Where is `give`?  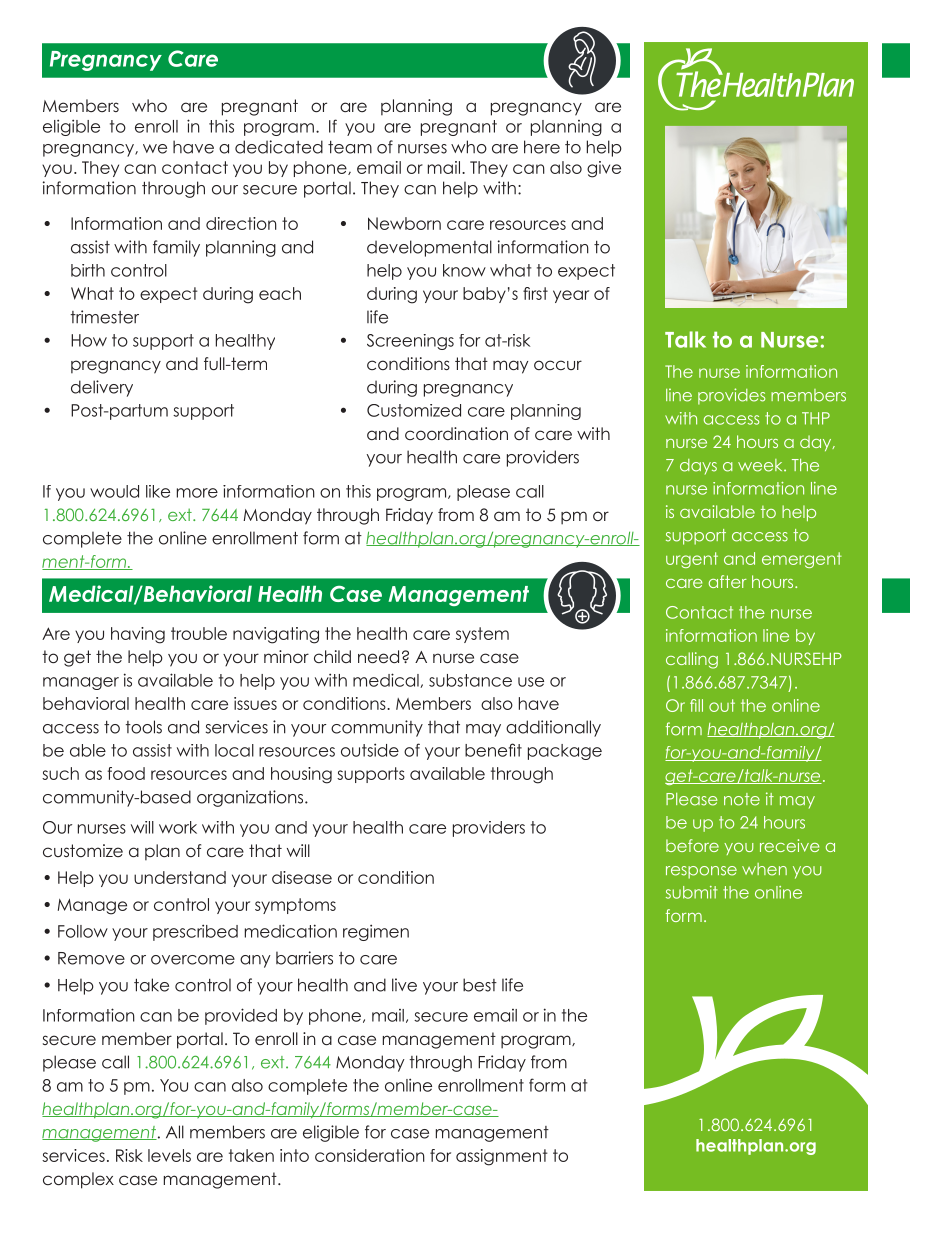
give is located at coordinates (604, 169).
